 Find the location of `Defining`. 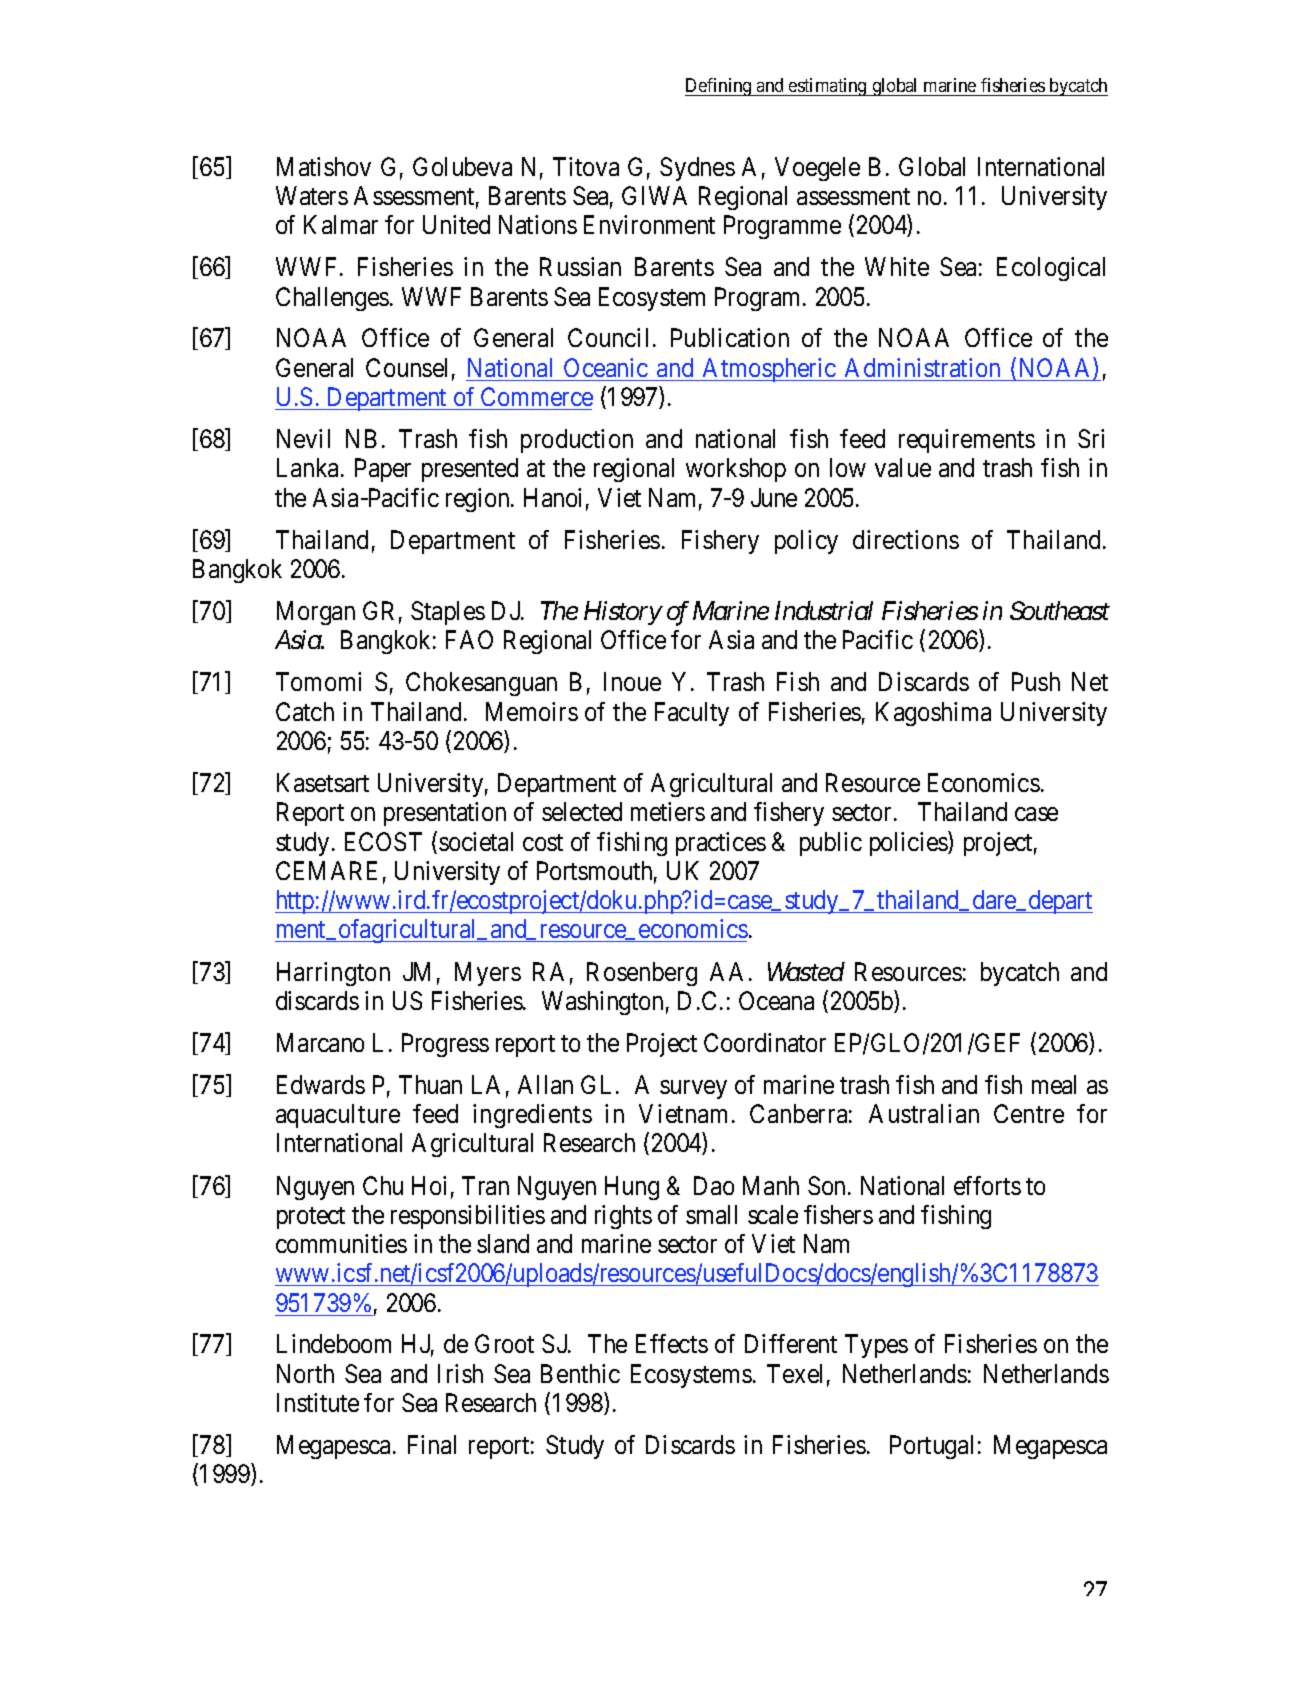

Defining is located at coordinates (719, 87).
